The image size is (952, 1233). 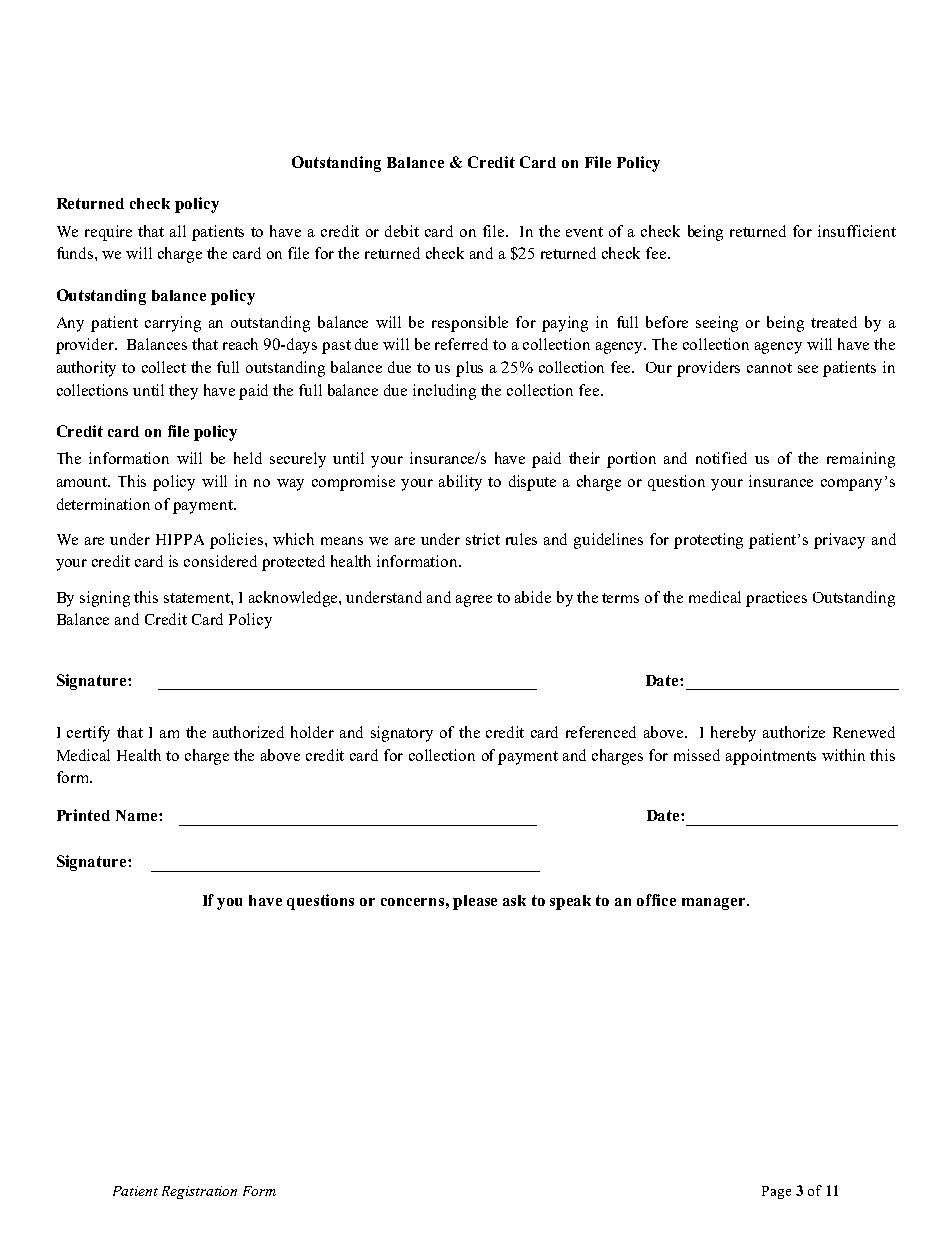 I want to click on all, so click(x=178, y=231).
